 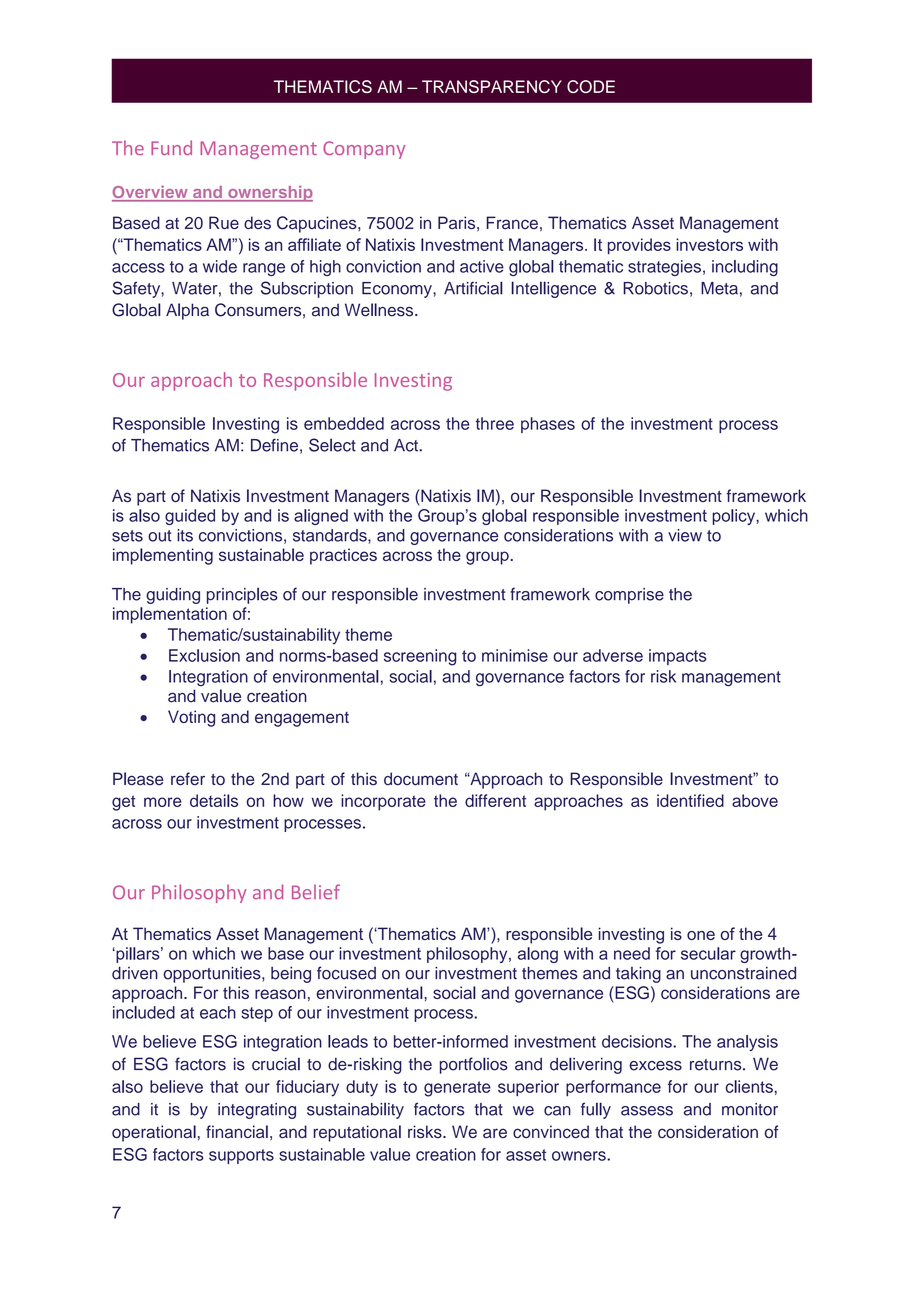 What do you see at coordinates (170, 615) in the screenshot?
I see `implementation` at bounding box center [170, 615].
